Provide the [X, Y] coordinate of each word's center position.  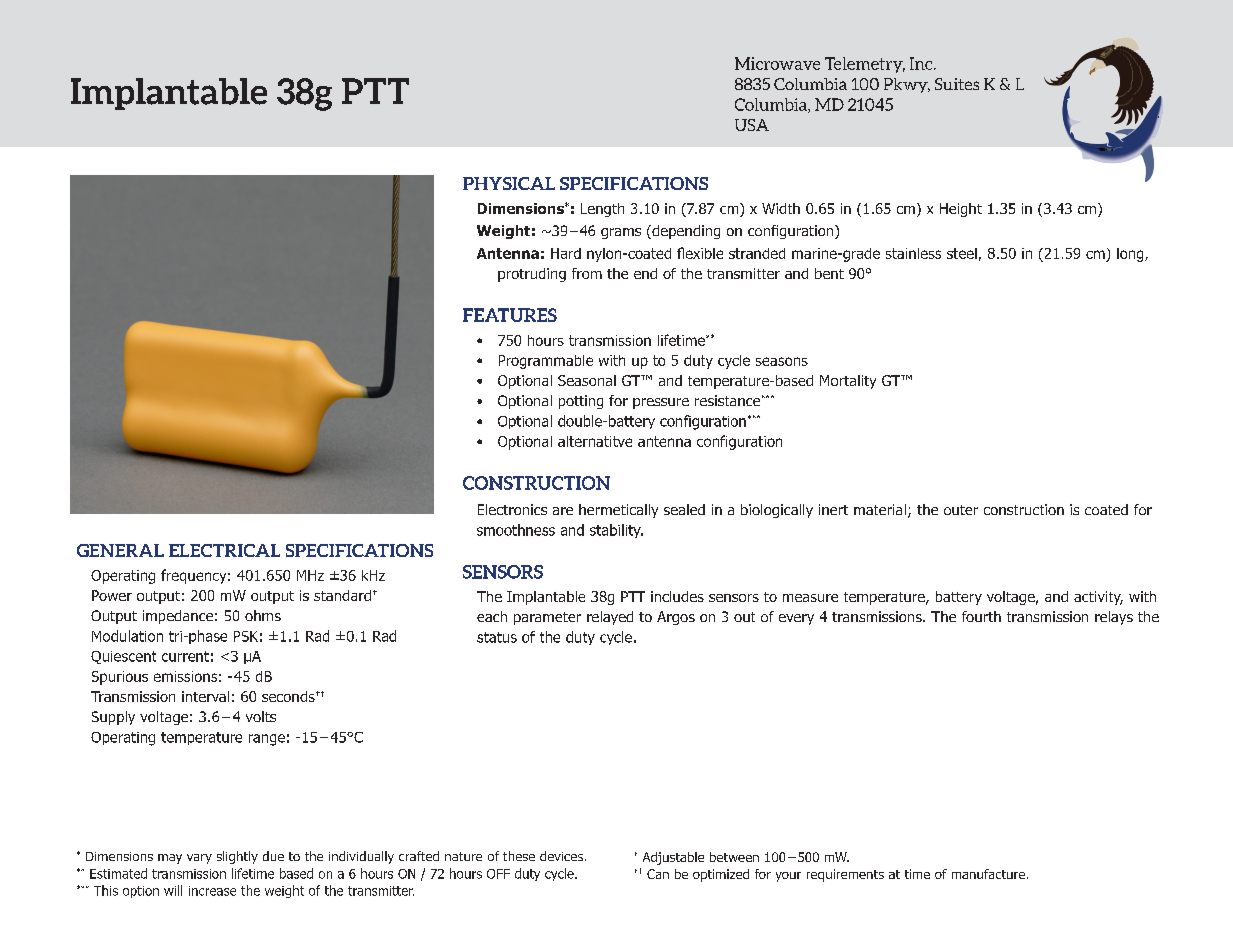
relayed [610, 618]
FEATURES [510, 315]
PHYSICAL [509, 183]
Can [658, 874]
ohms [263, 615]
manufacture [990, 874]
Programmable [546, 362]
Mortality [848, 382]
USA [752, 125]
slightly [237, 857]
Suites [957, 84]
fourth [981, 616]
